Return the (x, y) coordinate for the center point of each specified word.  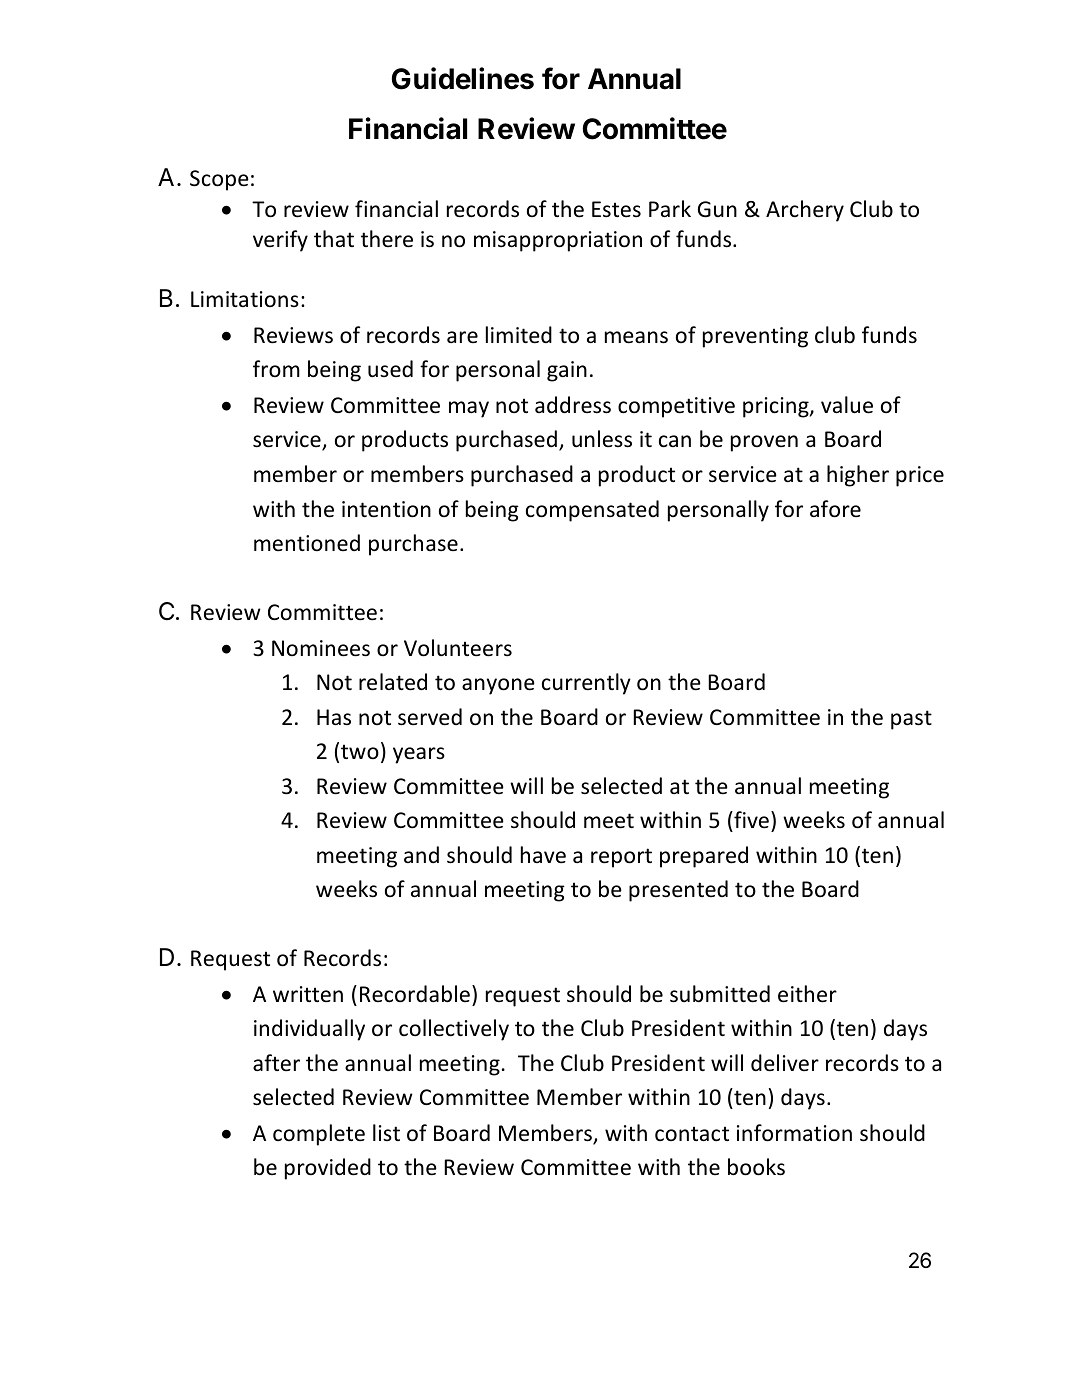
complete (319, 1135)
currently (586, 684)
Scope (219, 180)
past (911, 720)
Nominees (321, 648)
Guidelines (463, 78)
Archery (805, 211)
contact (692, 1134)
